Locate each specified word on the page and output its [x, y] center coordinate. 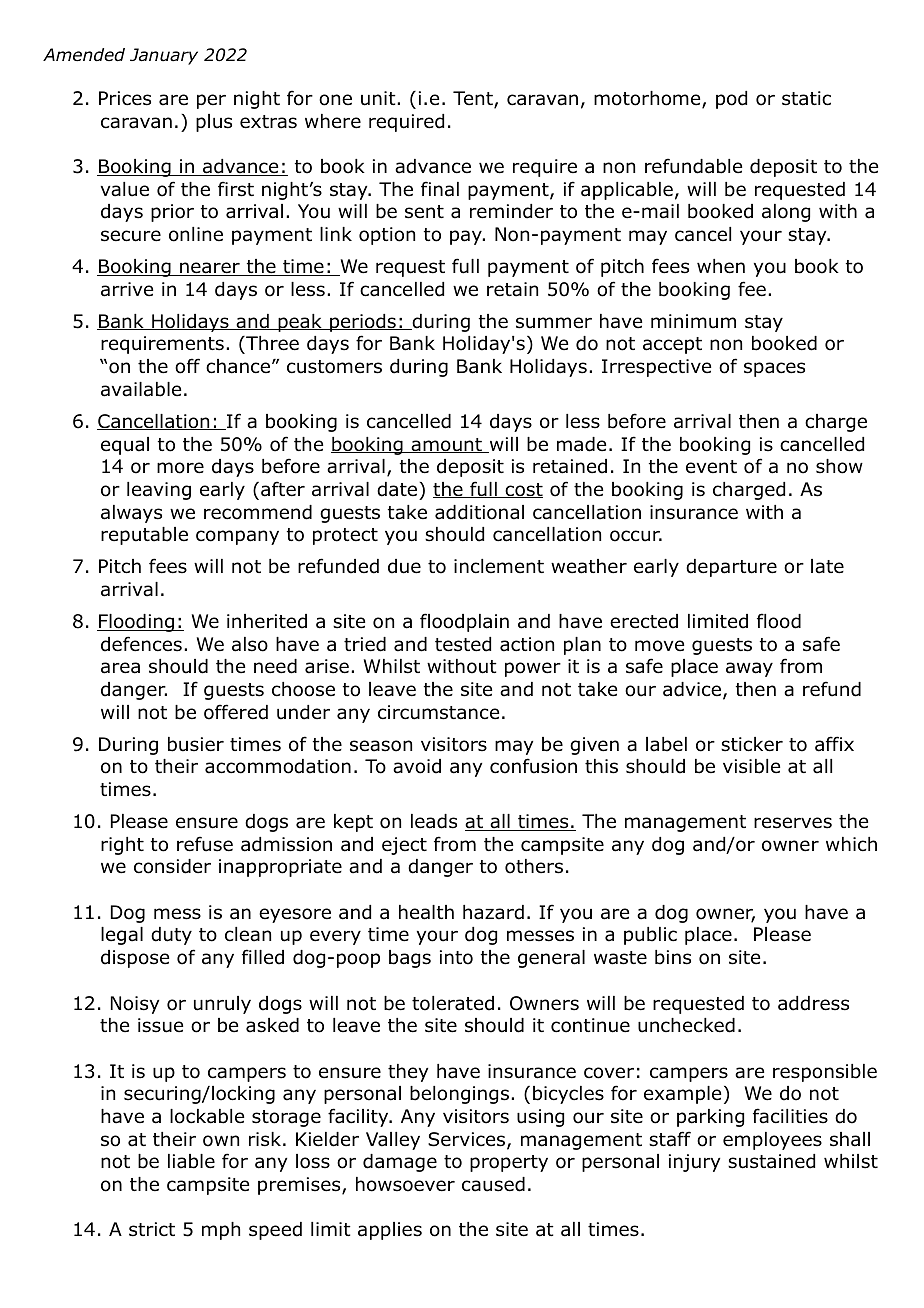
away [749, 669]
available [141, 389]
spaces [774, 369]
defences [141, 644]
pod [731, 100]
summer [554, 323]
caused [493, 1184]
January [164, 56]
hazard [493, 912]
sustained [771, 1161]
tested [463, 644]
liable [191, 1161]
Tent [474, 99]
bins [673, 957]
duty [171, 936]
